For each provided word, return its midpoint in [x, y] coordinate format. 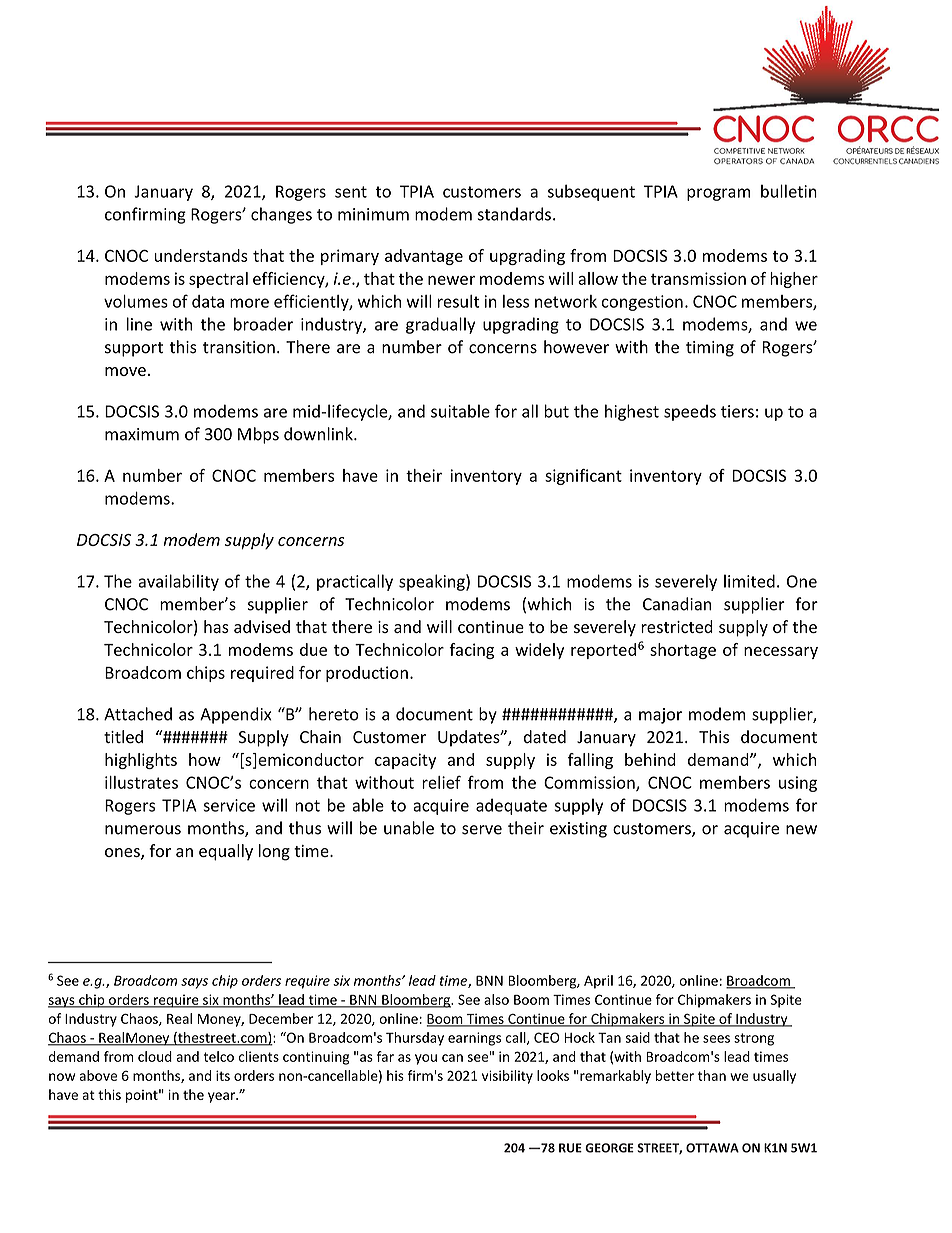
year [223, 1097]
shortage [683, 651]
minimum [373, 214]
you [426, 1059]
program [718, 194]
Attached [138, 714]
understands [201, 255]
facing [471, 651]
